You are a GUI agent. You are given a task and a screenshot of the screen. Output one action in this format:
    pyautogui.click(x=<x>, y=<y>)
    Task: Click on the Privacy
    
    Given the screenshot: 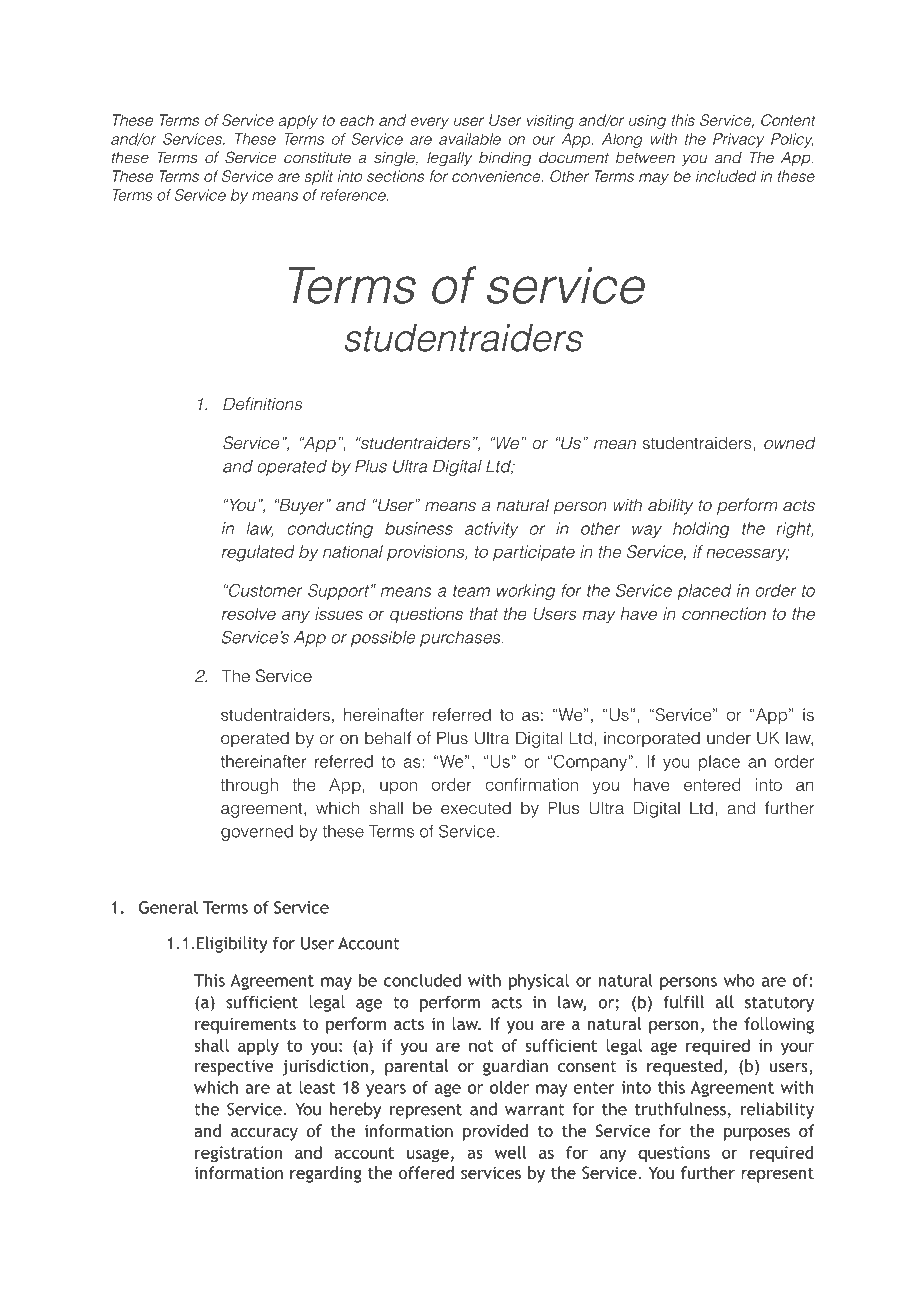 What is the action you would take?
    pyautogui.click(x=738, y=140)
